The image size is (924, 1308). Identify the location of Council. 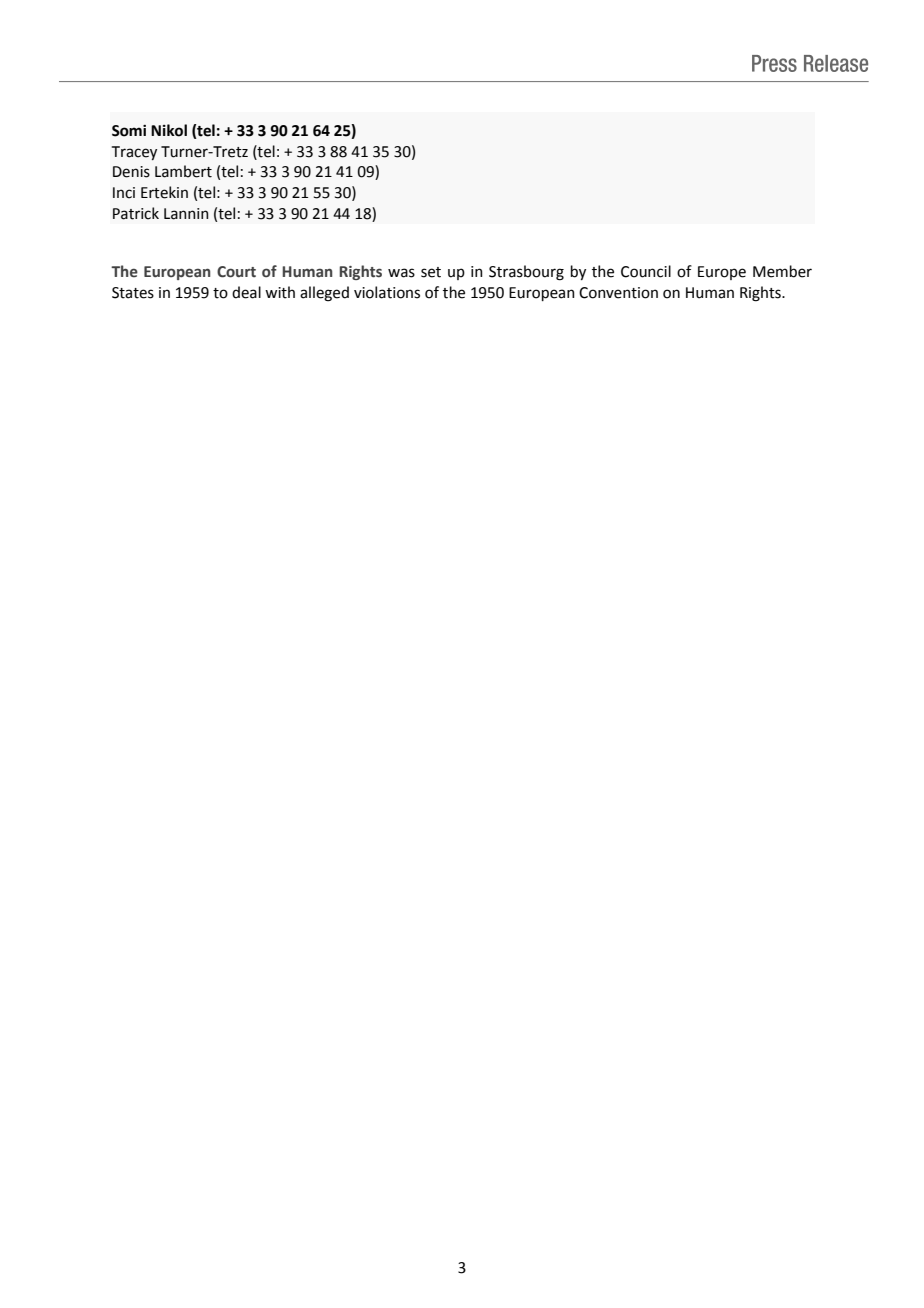
(646, 271).
